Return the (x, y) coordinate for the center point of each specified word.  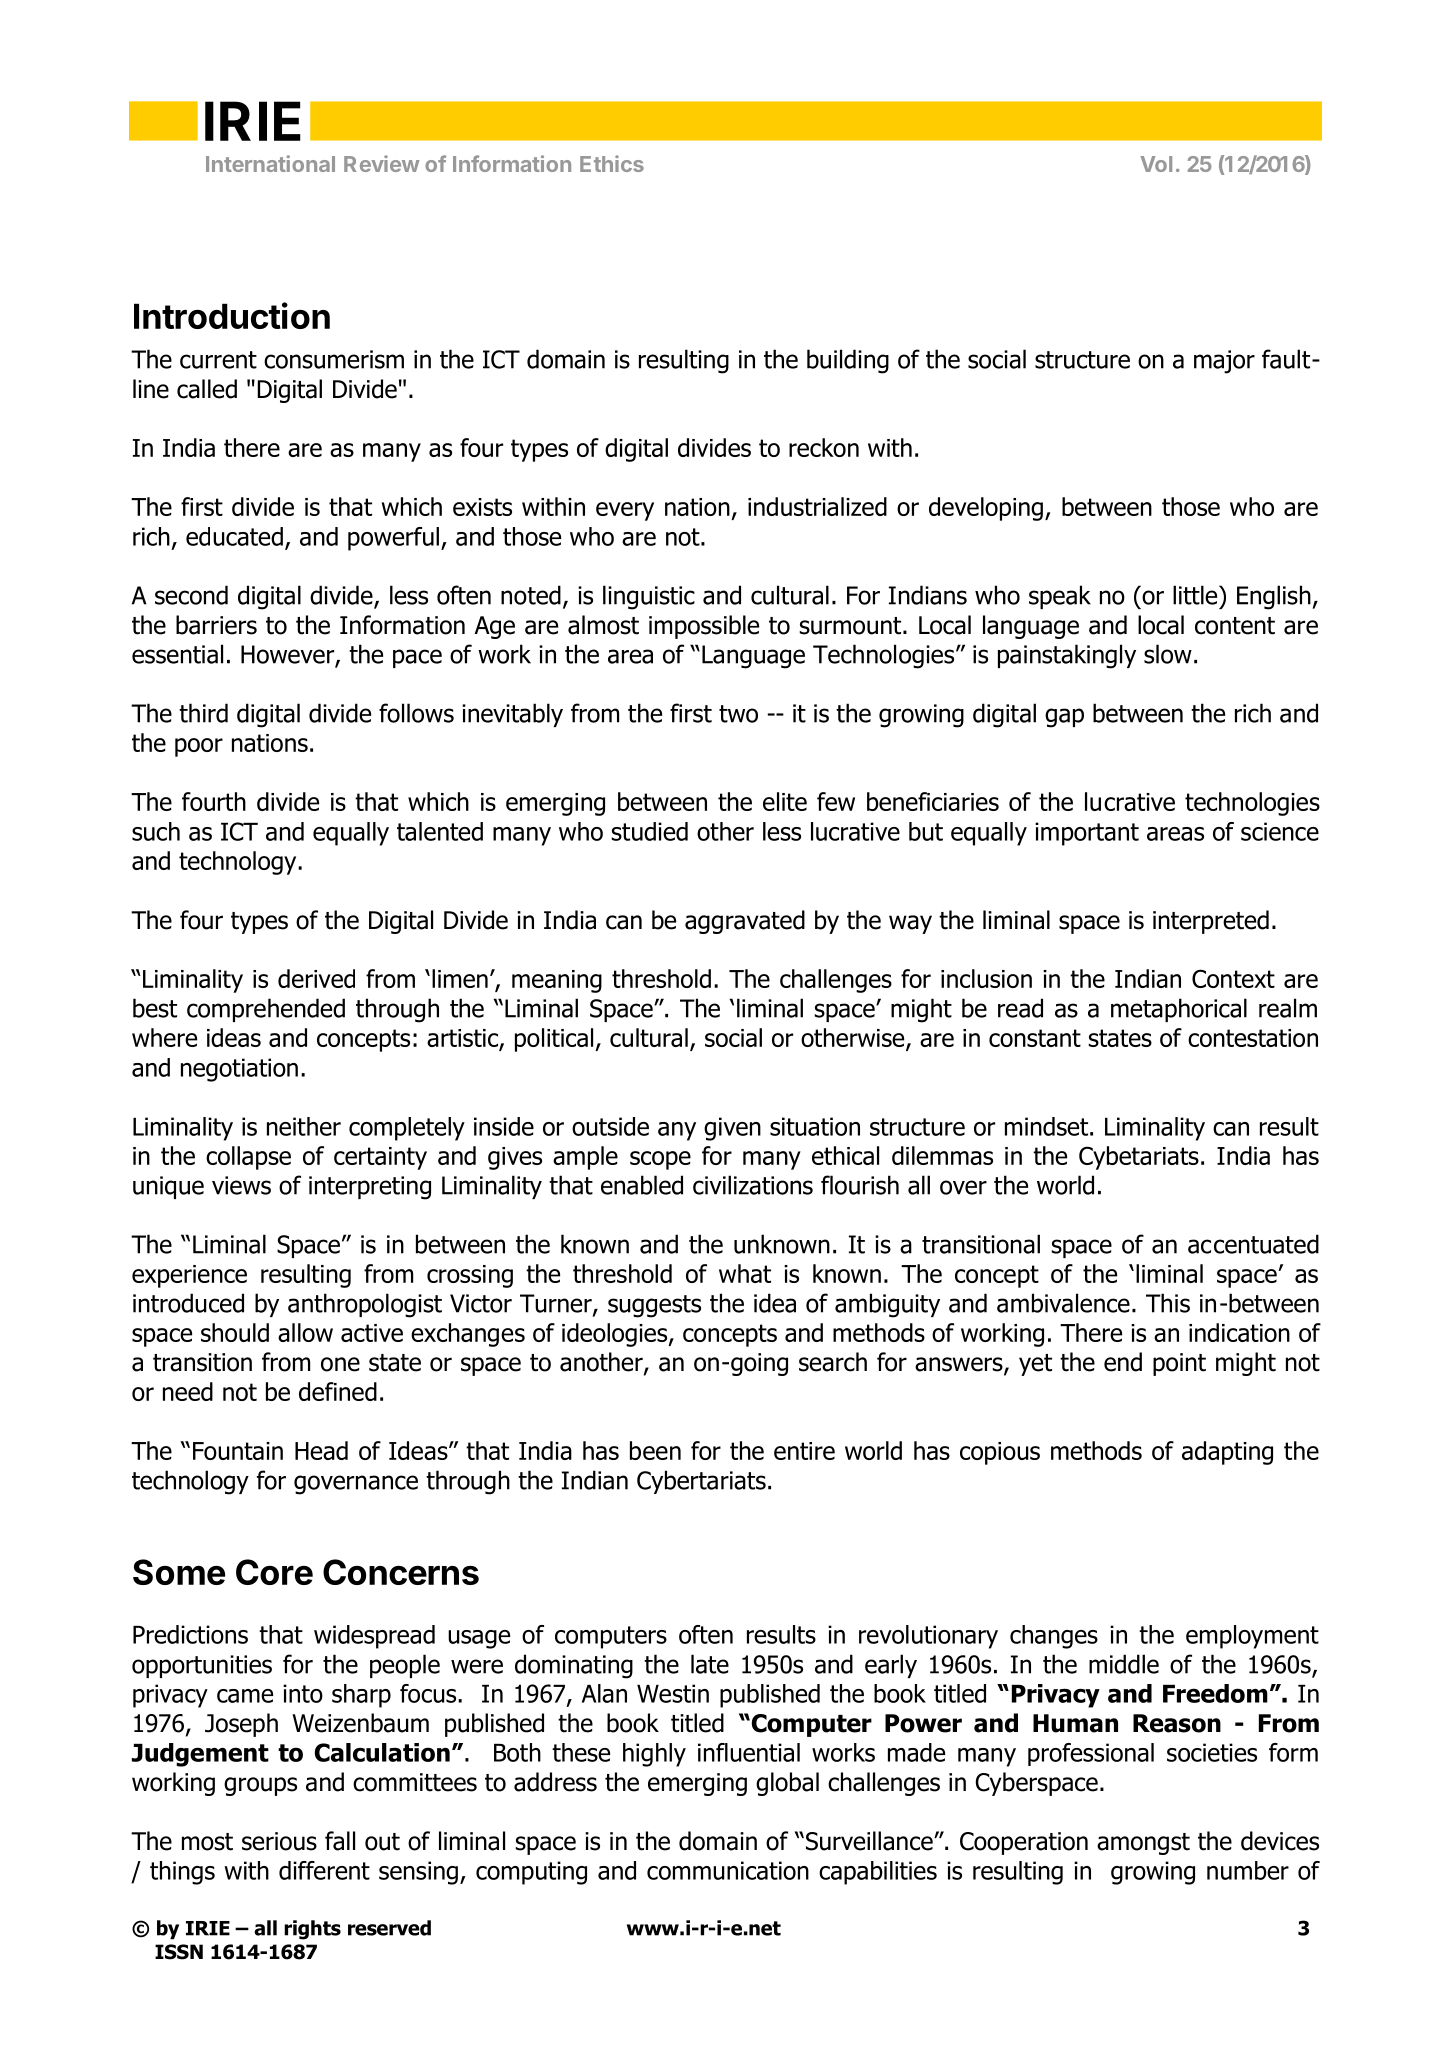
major (1224, 362)
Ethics (612, 163)
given (732, 1129)
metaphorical (1179, 1010)
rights (312, 1930)
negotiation (239, 1070)
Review (381, 163)
